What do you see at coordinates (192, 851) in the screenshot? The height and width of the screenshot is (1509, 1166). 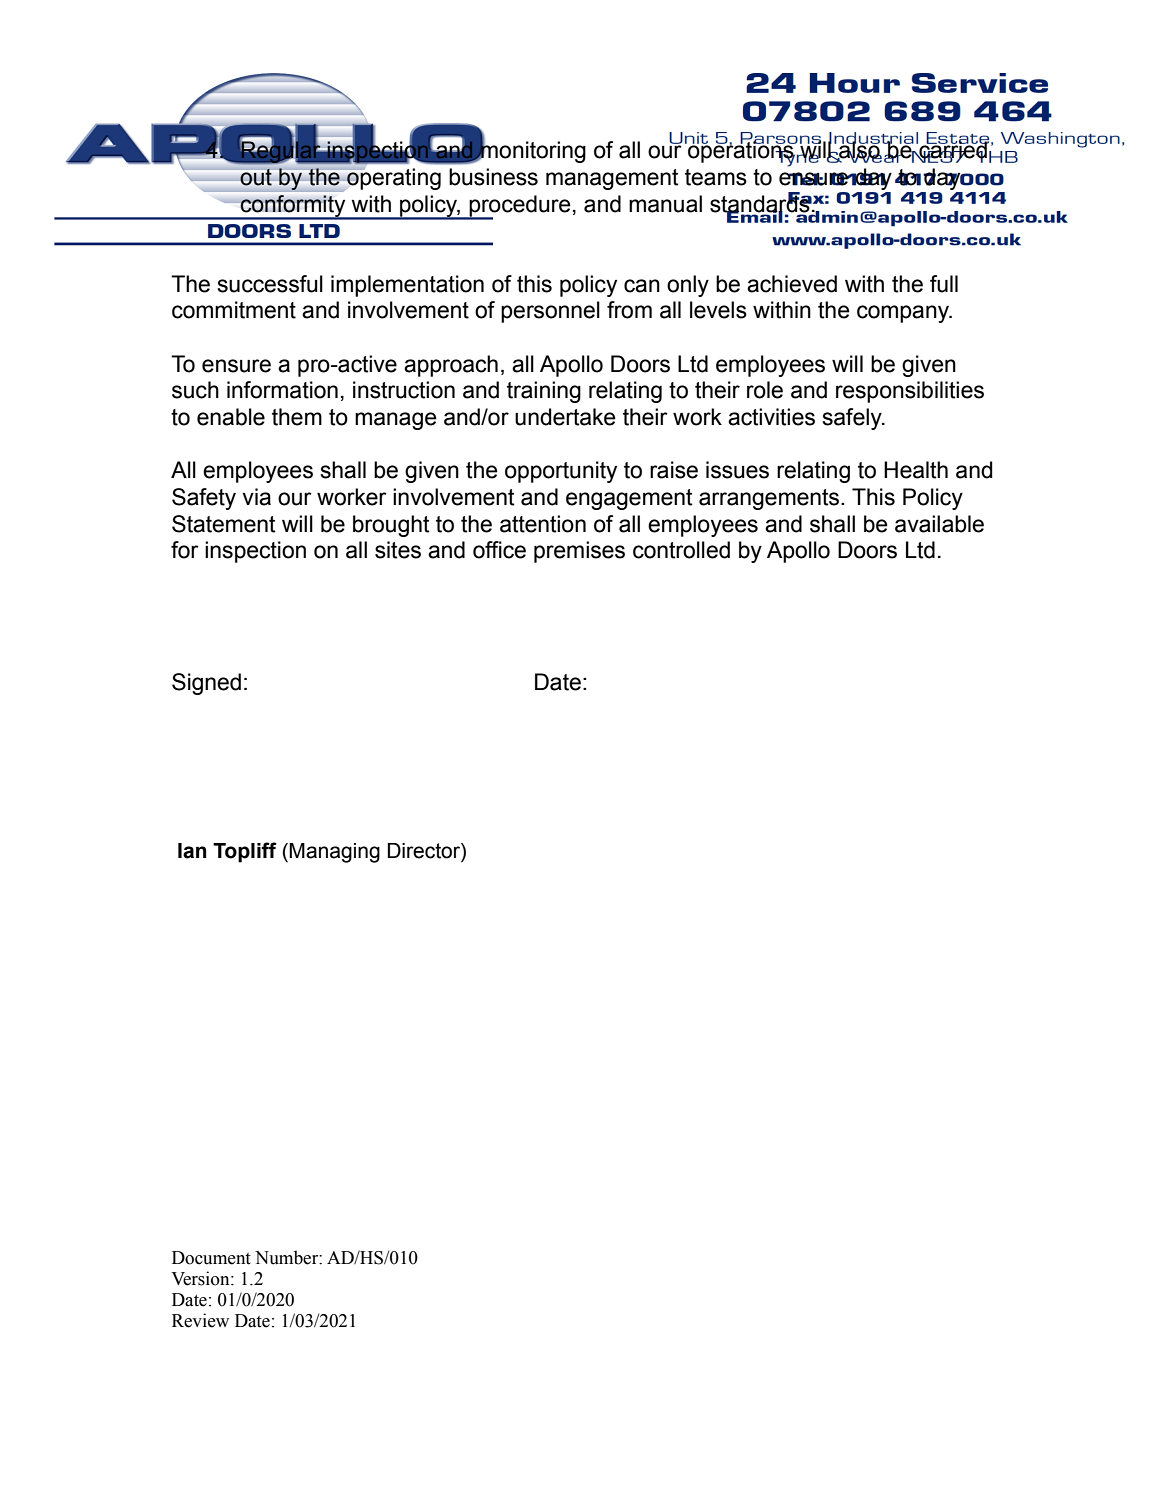 I see `Ian` at bounding box center [192, 851].
